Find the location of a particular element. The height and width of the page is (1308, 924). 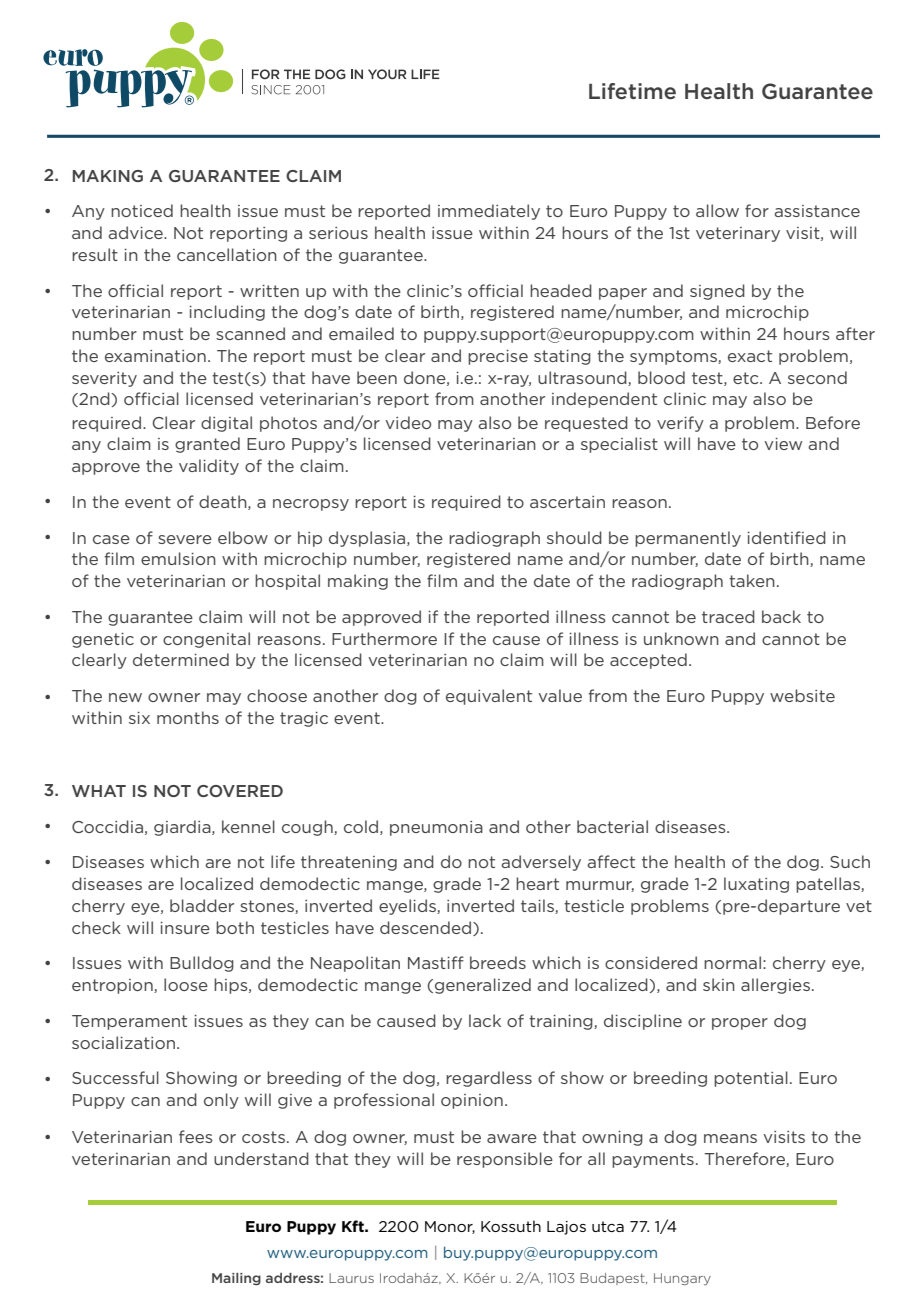

should is located at coordinates (574, 537).
